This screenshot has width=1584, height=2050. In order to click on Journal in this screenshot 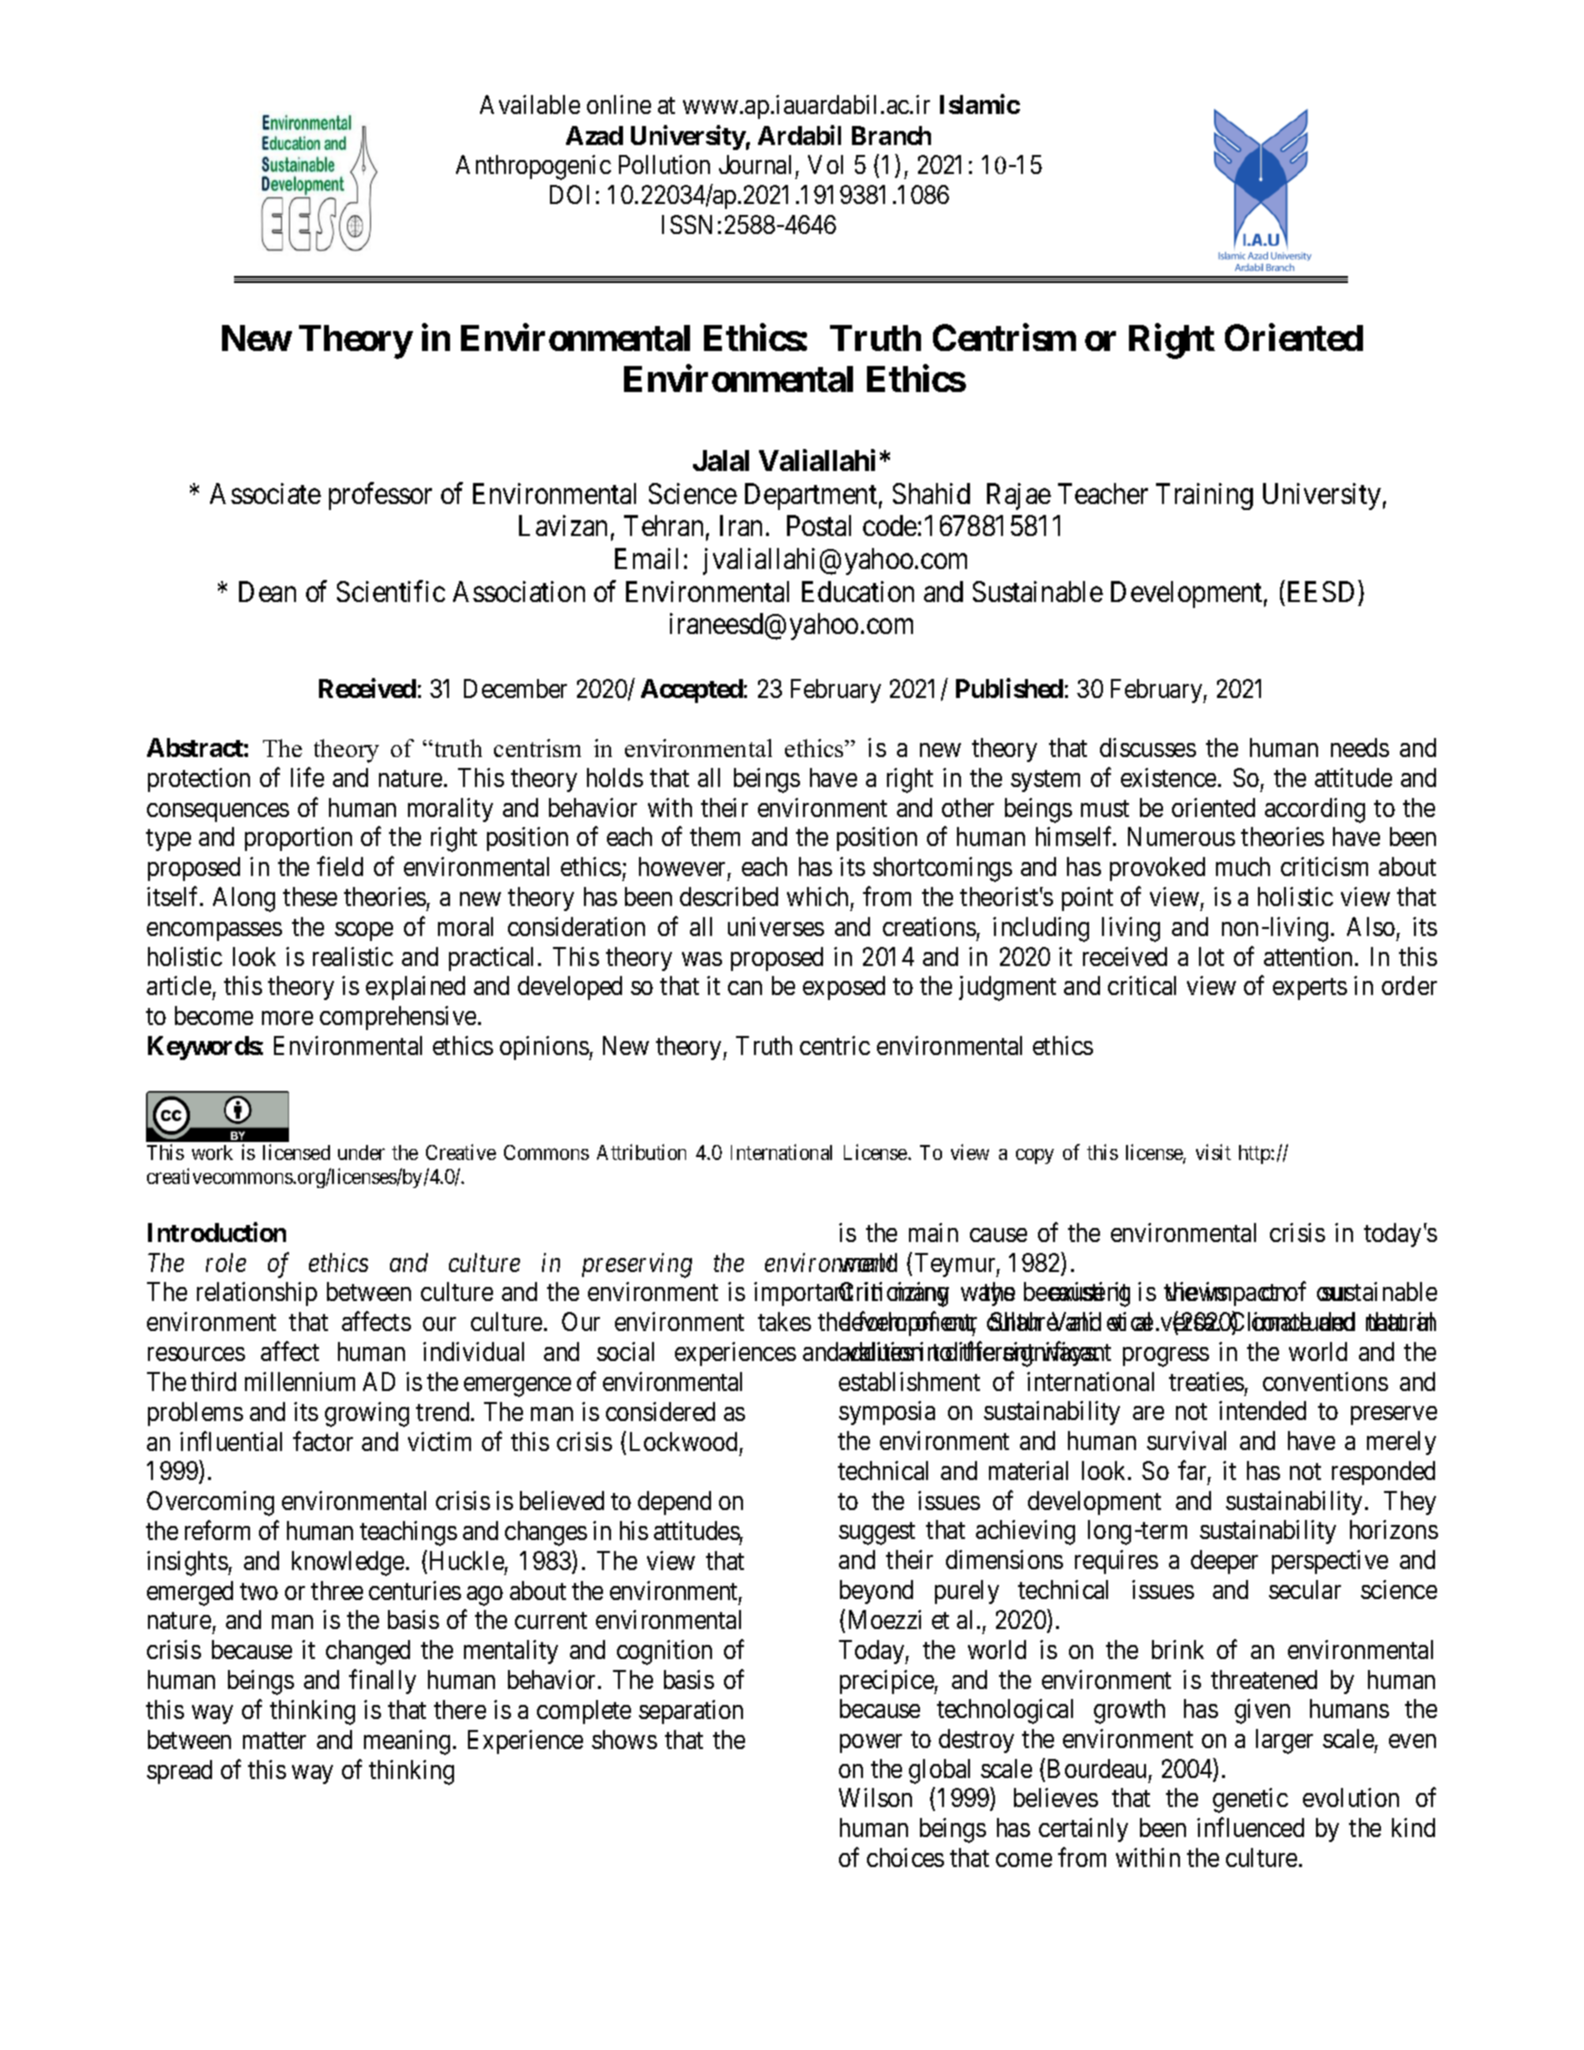, I will do `click(755, 164)`.
